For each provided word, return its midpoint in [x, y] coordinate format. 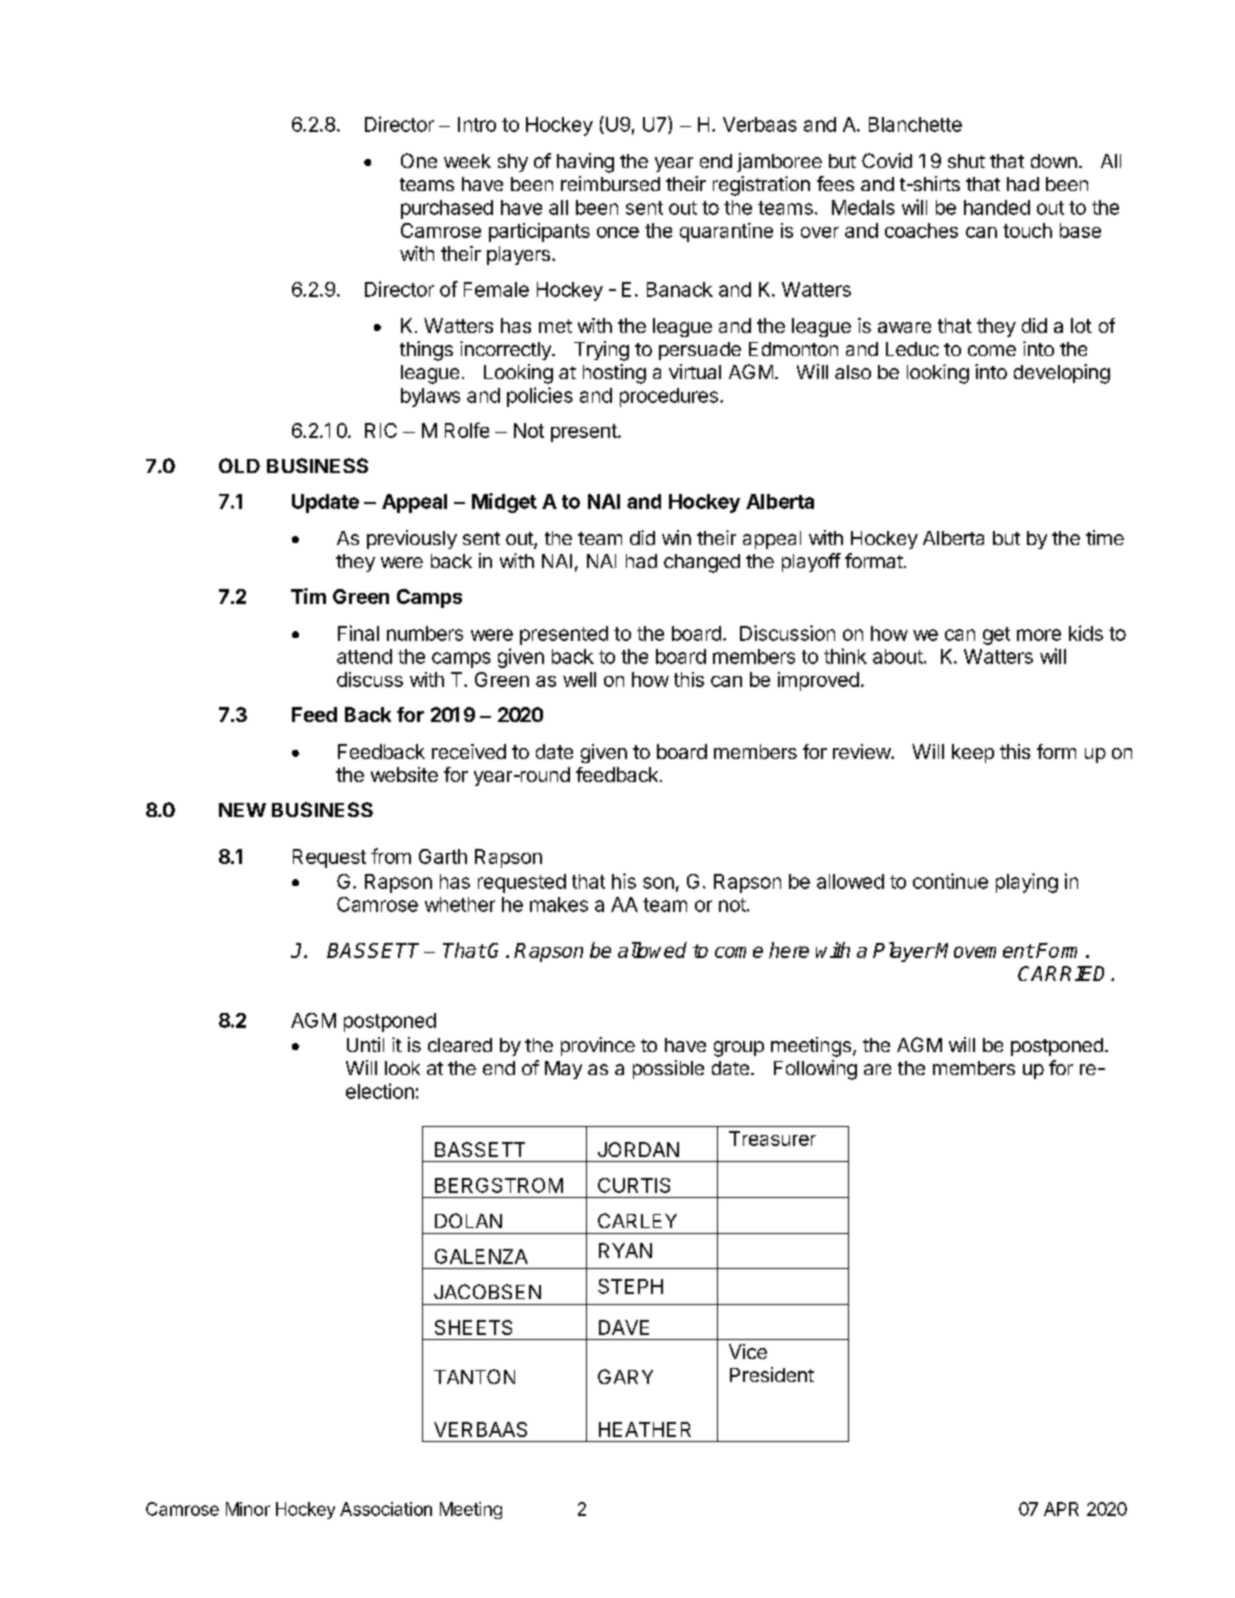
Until [365, 1044]
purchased [447, 209]
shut [966, 161]
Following [815, 1070]
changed [702, 563]
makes [559, 904]
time [1105, 537]
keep [973, 753]
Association [386, 1509]
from [391, 856]
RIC [381, 430]
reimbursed [610, 183]
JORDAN [638, 1149]
